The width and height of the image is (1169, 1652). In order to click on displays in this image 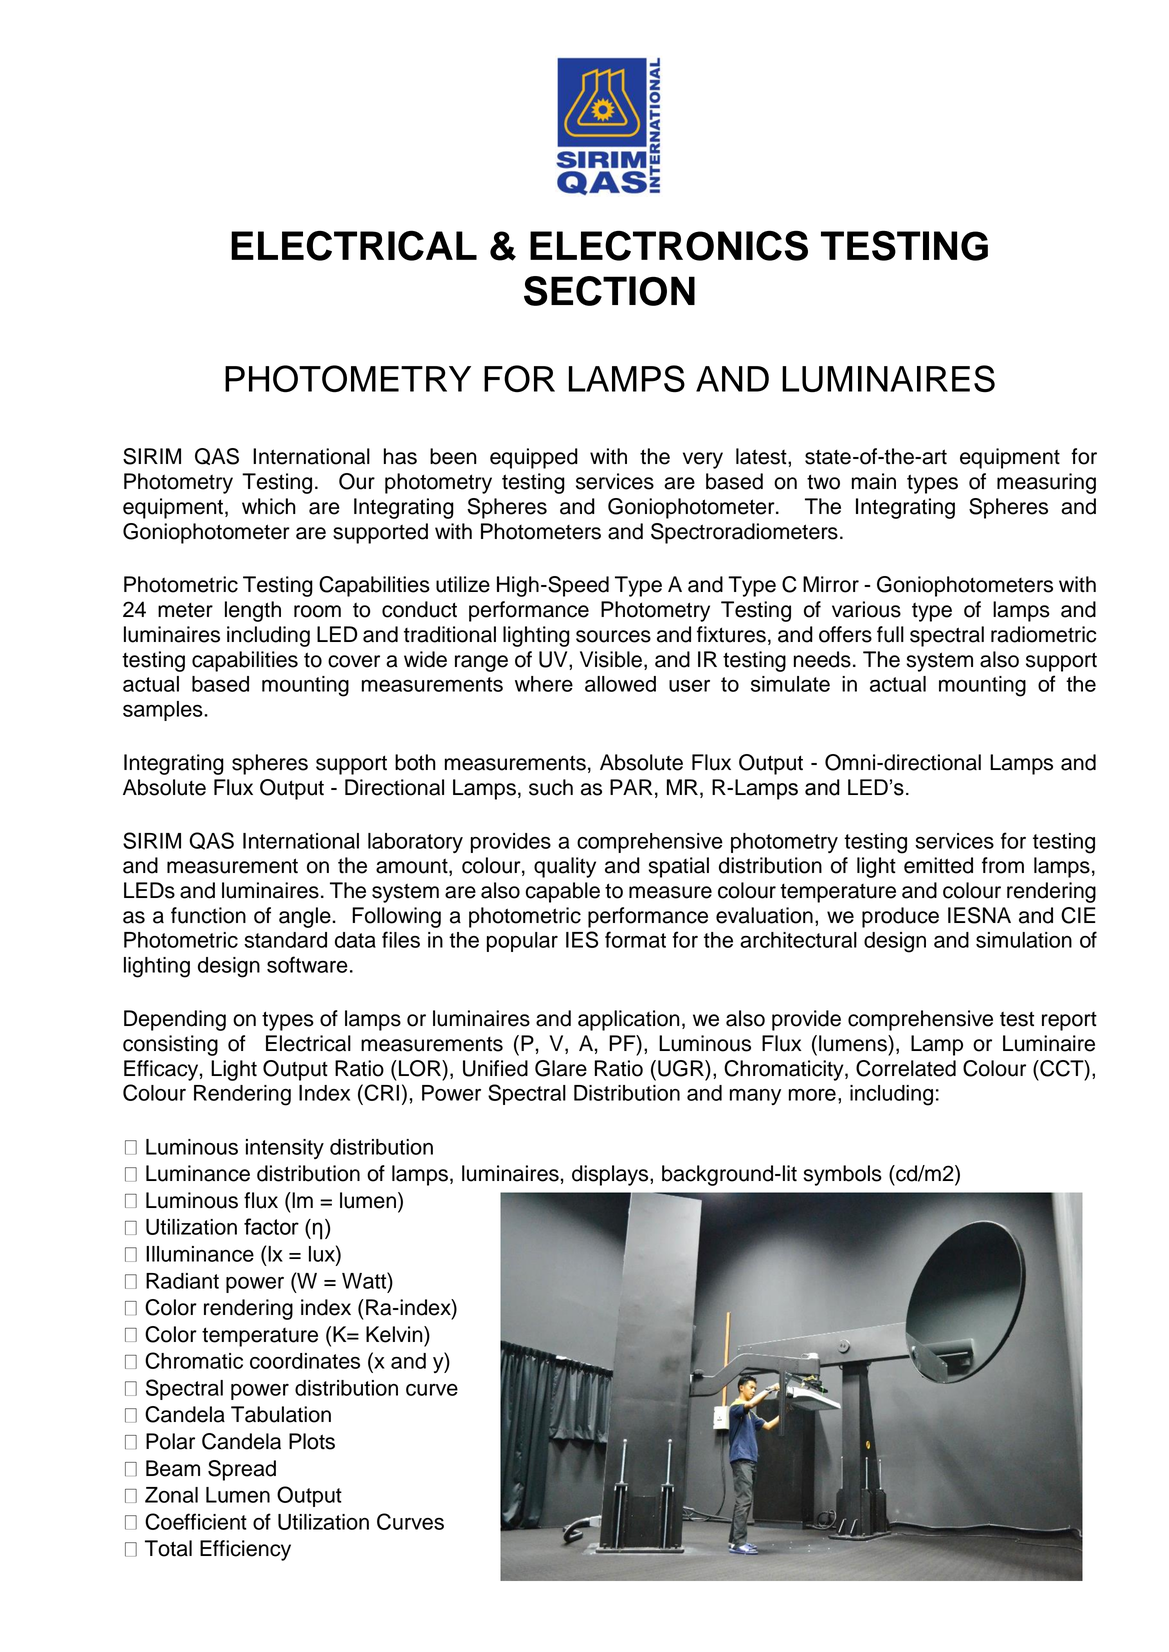, I will do `click(611, 1175)`.
